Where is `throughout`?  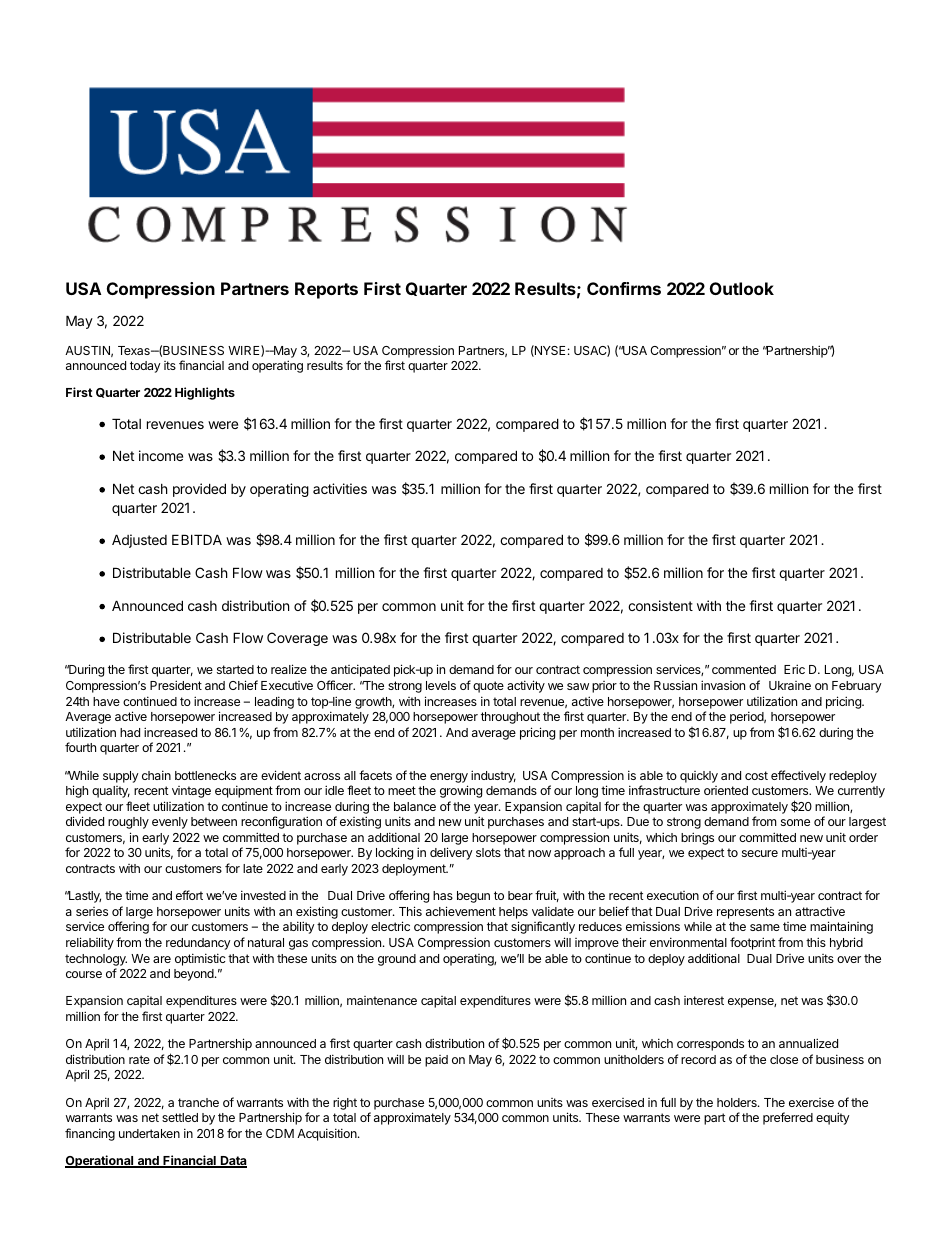
throughout is located at coordinates (510, 718).
